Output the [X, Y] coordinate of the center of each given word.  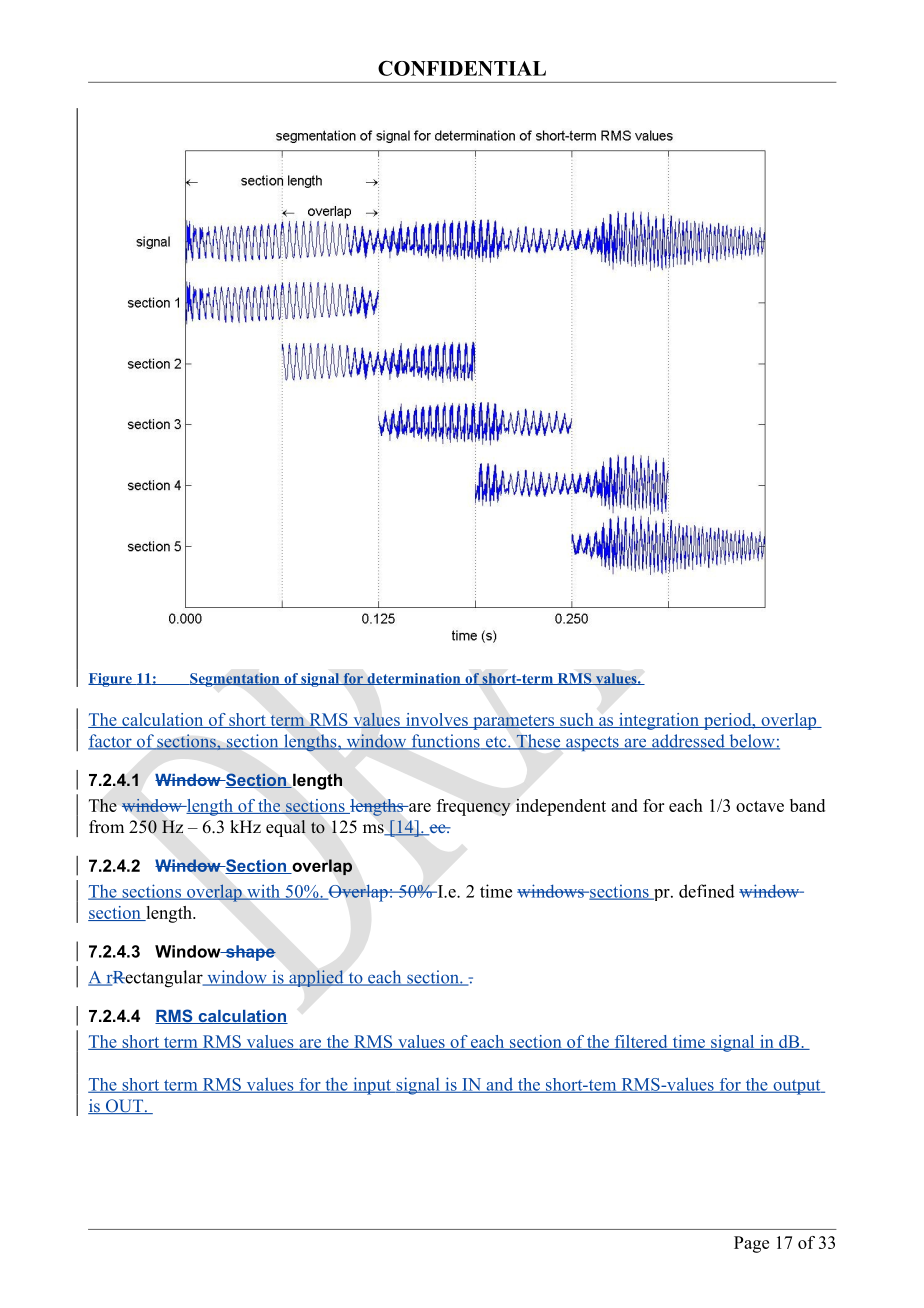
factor [111, 742]
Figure [111, 680]
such [577, 720]
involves [437, 720]
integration [659, 721]
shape [250, 953]
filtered [641, 1042]
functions [445, 742]
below [752, 742]
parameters [514, 722]
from [106, 827]
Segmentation [235, 680]
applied [316, 978]
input [372, 1086]
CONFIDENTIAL [462, 68]
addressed [688, 742]
